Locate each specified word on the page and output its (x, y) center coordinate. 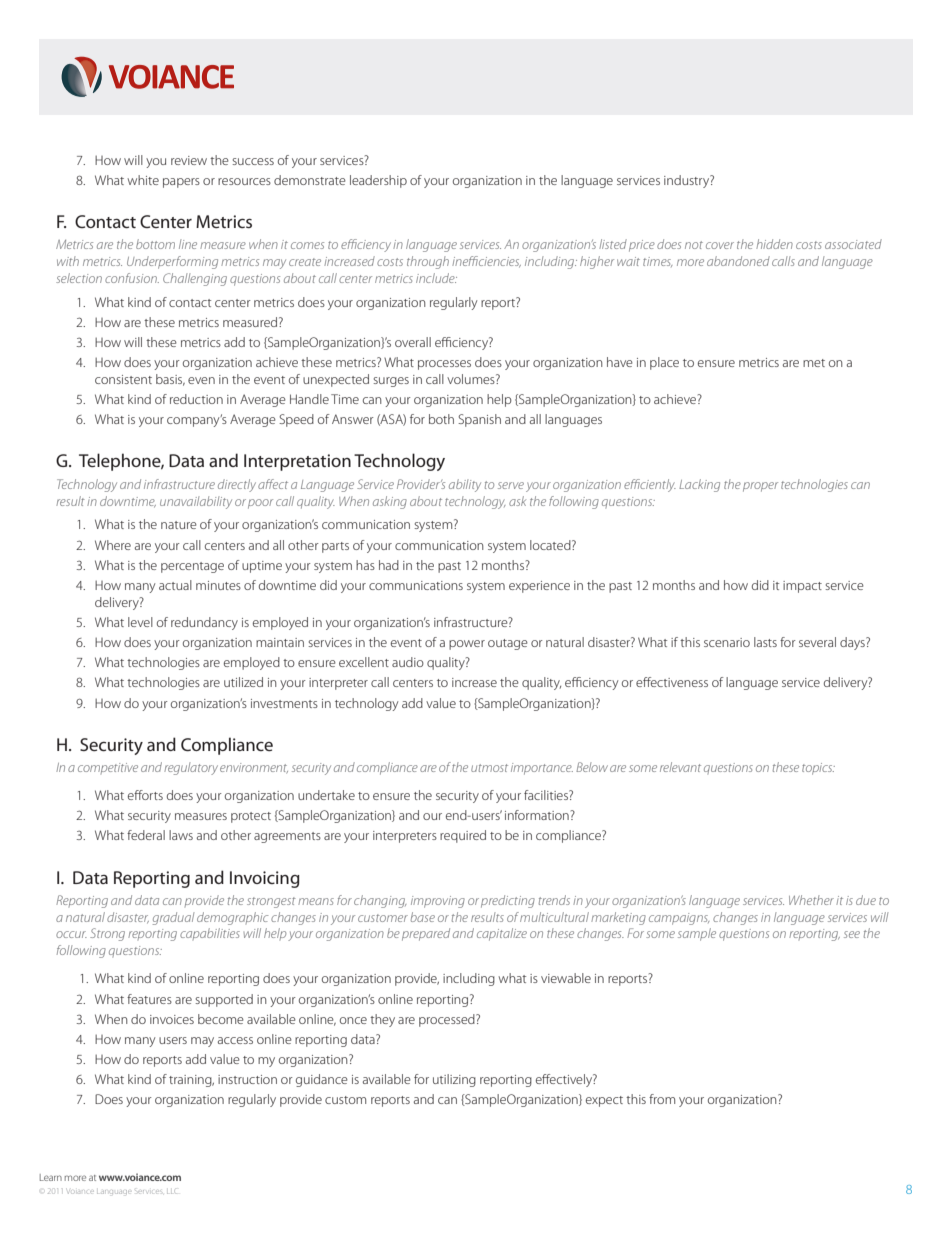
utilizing (454, 1080)
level (140, 622)
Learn (51, 1177)
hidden (774, 244)
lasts (765, 642)
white (143, 180)
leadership (378, 181)
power (467, 645)
